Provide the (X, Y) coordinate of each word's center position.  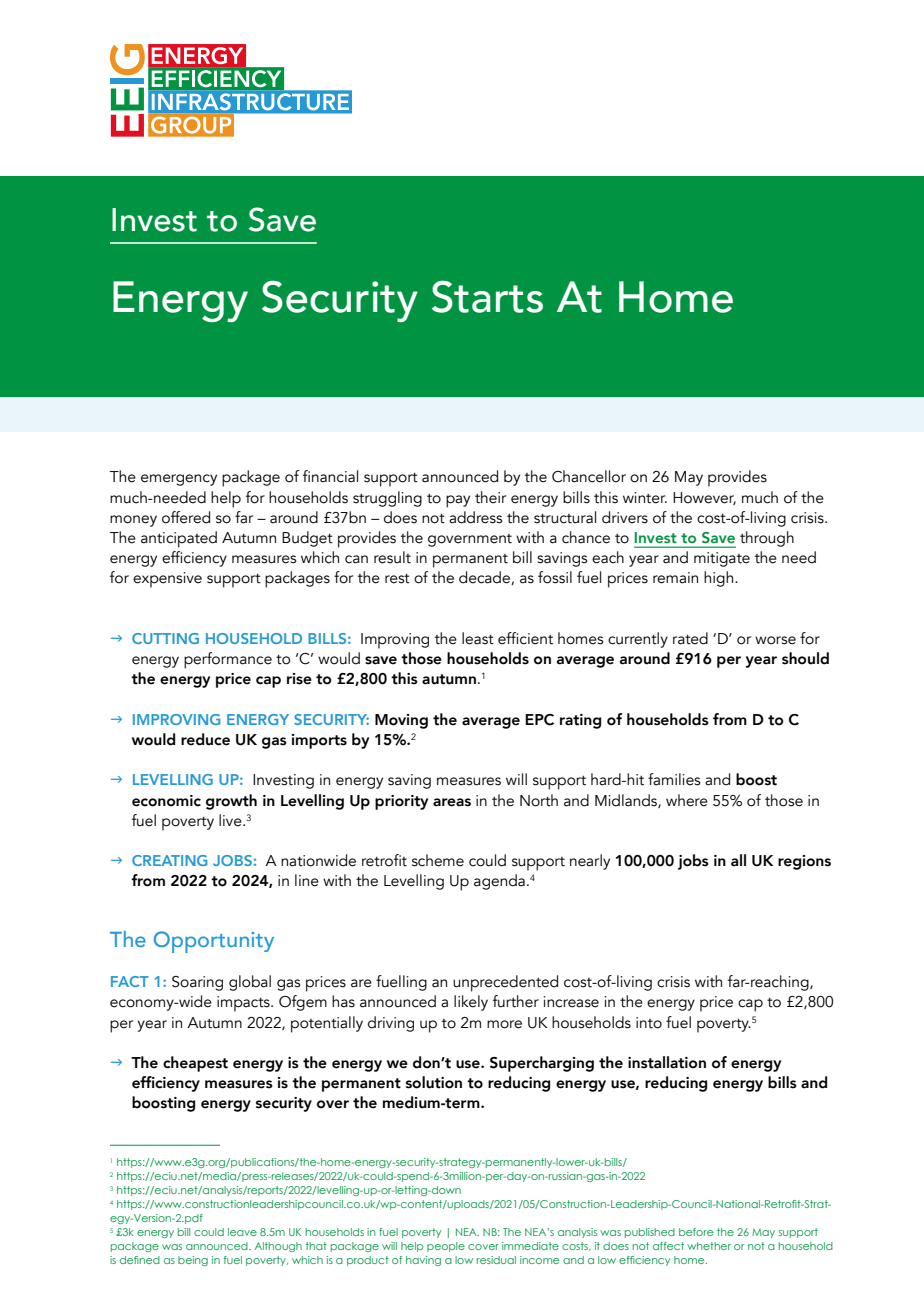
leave (242, 1232)
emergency (179, 480)
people (446, 1247)
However (704, 498)
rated (690, 638)
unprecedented (505, 983)
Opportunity (214, 942)
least (478, 638)
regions (804, 862)
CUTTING (165, 638)
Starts (487, 296)
